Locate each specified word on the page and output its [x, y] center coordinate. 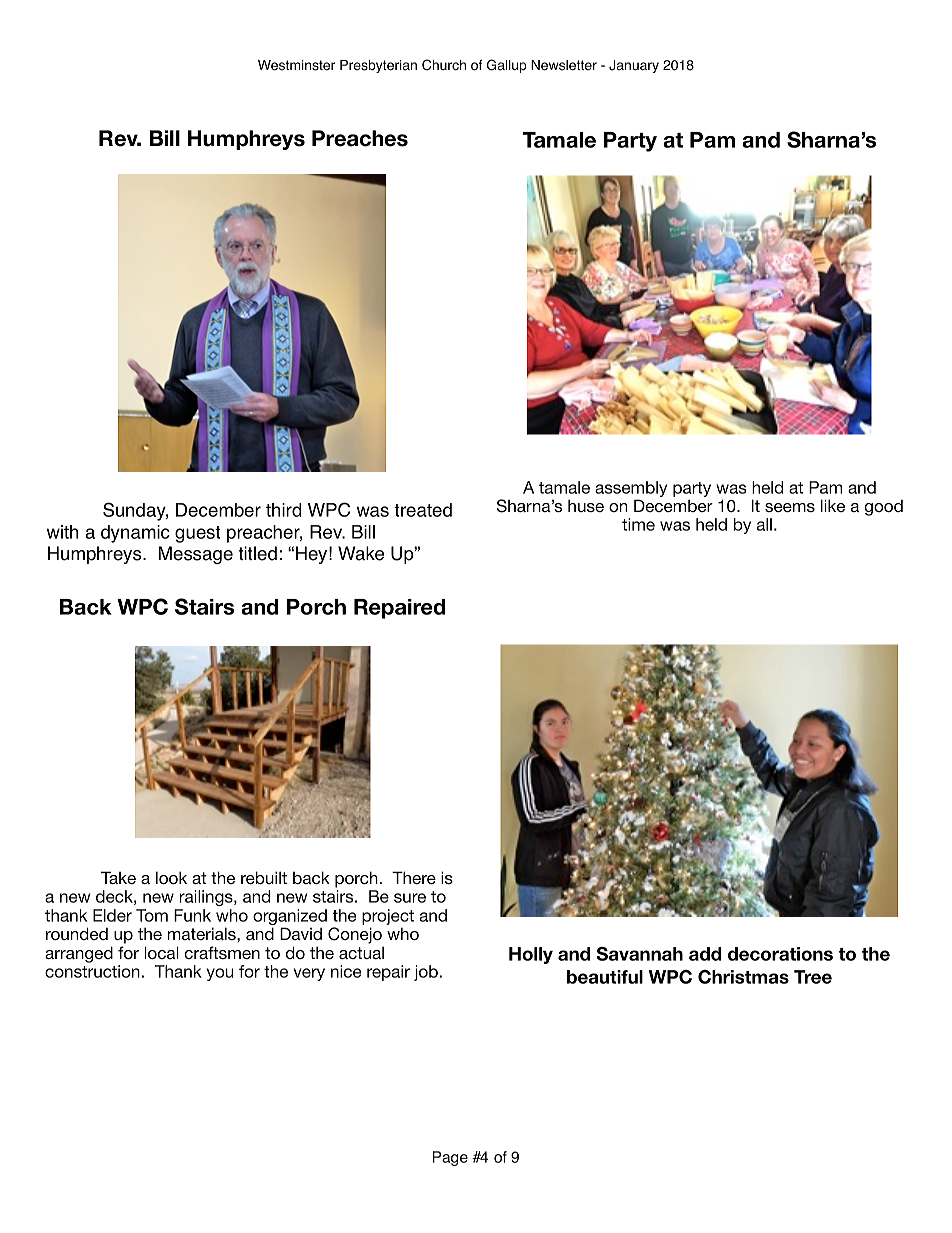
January [634, 66]
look [171, 877]
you [220, 974]
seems [790, 507]
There [414, 877]
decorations [780, 954]
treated [423, 510]
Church [444, 65]
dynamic [135, 534]
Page [450, 1158]
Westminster [296, 65]
